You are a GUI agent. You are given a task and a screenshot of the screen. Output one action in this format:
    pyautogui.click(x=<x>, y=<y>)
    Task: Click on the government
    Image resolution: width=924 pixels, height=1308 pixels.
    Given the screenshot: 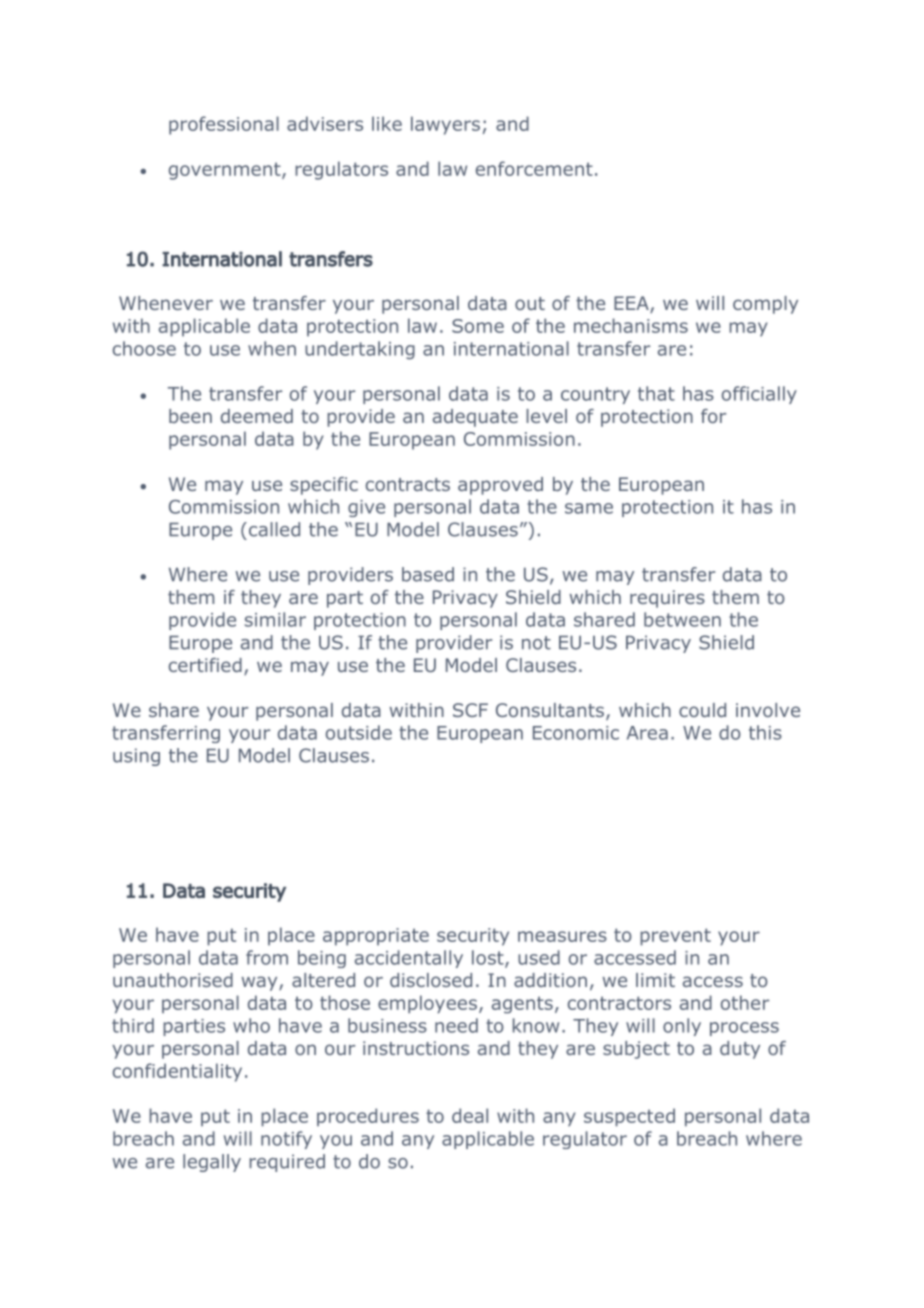 What is the action you would take?
    pyautogui.click(x=226, y=171)
